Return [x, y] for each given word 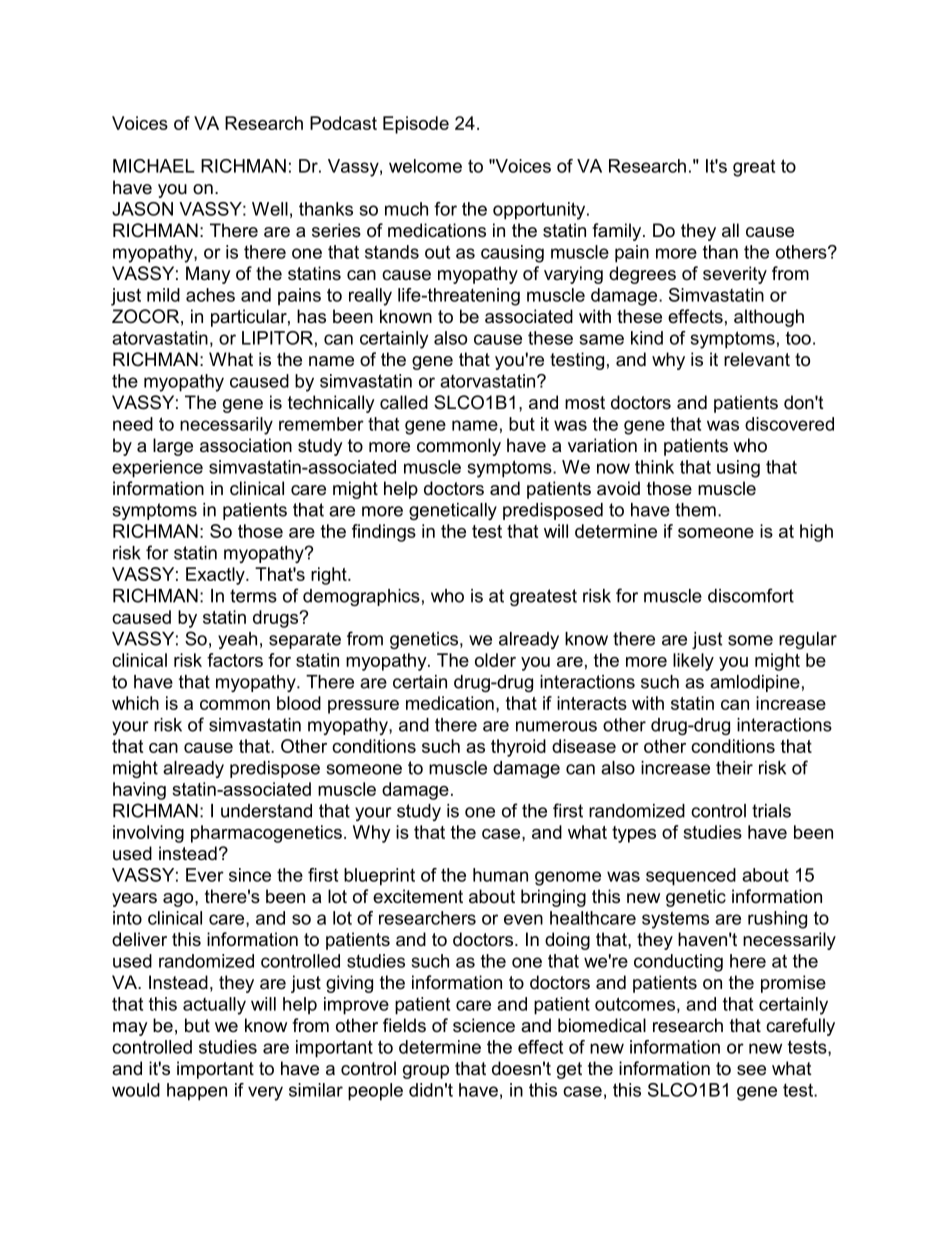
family [618, 232]
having [139, 791]
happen [197, 1092]
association [246, 445]
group [426, 1072]
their [734, 768]
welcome [425, 166]
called [404, 402]
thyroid [518, 748]
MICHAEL [154, 166]
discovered [789, 424]
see [751, 1070]
